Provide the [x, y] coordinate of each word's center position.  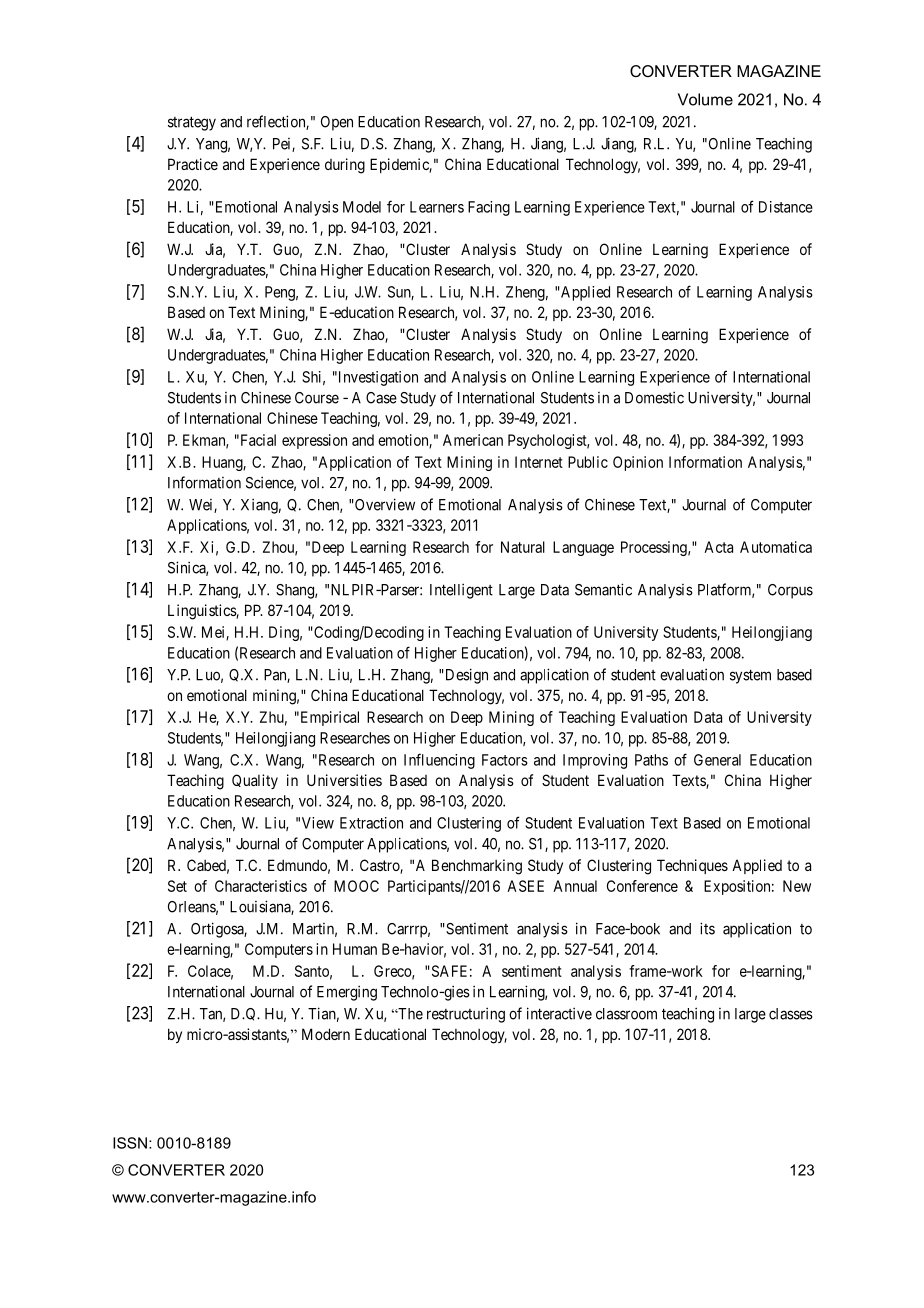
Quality [255, 781]
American [473, 440]
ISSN [131, 1143]
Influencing [439, 761]
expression [314, 441]
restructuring [466, 1015]
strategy [192, 123]
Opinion [638, 463]
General [717, 760]
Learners [437, 207]
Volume [705, 99]
